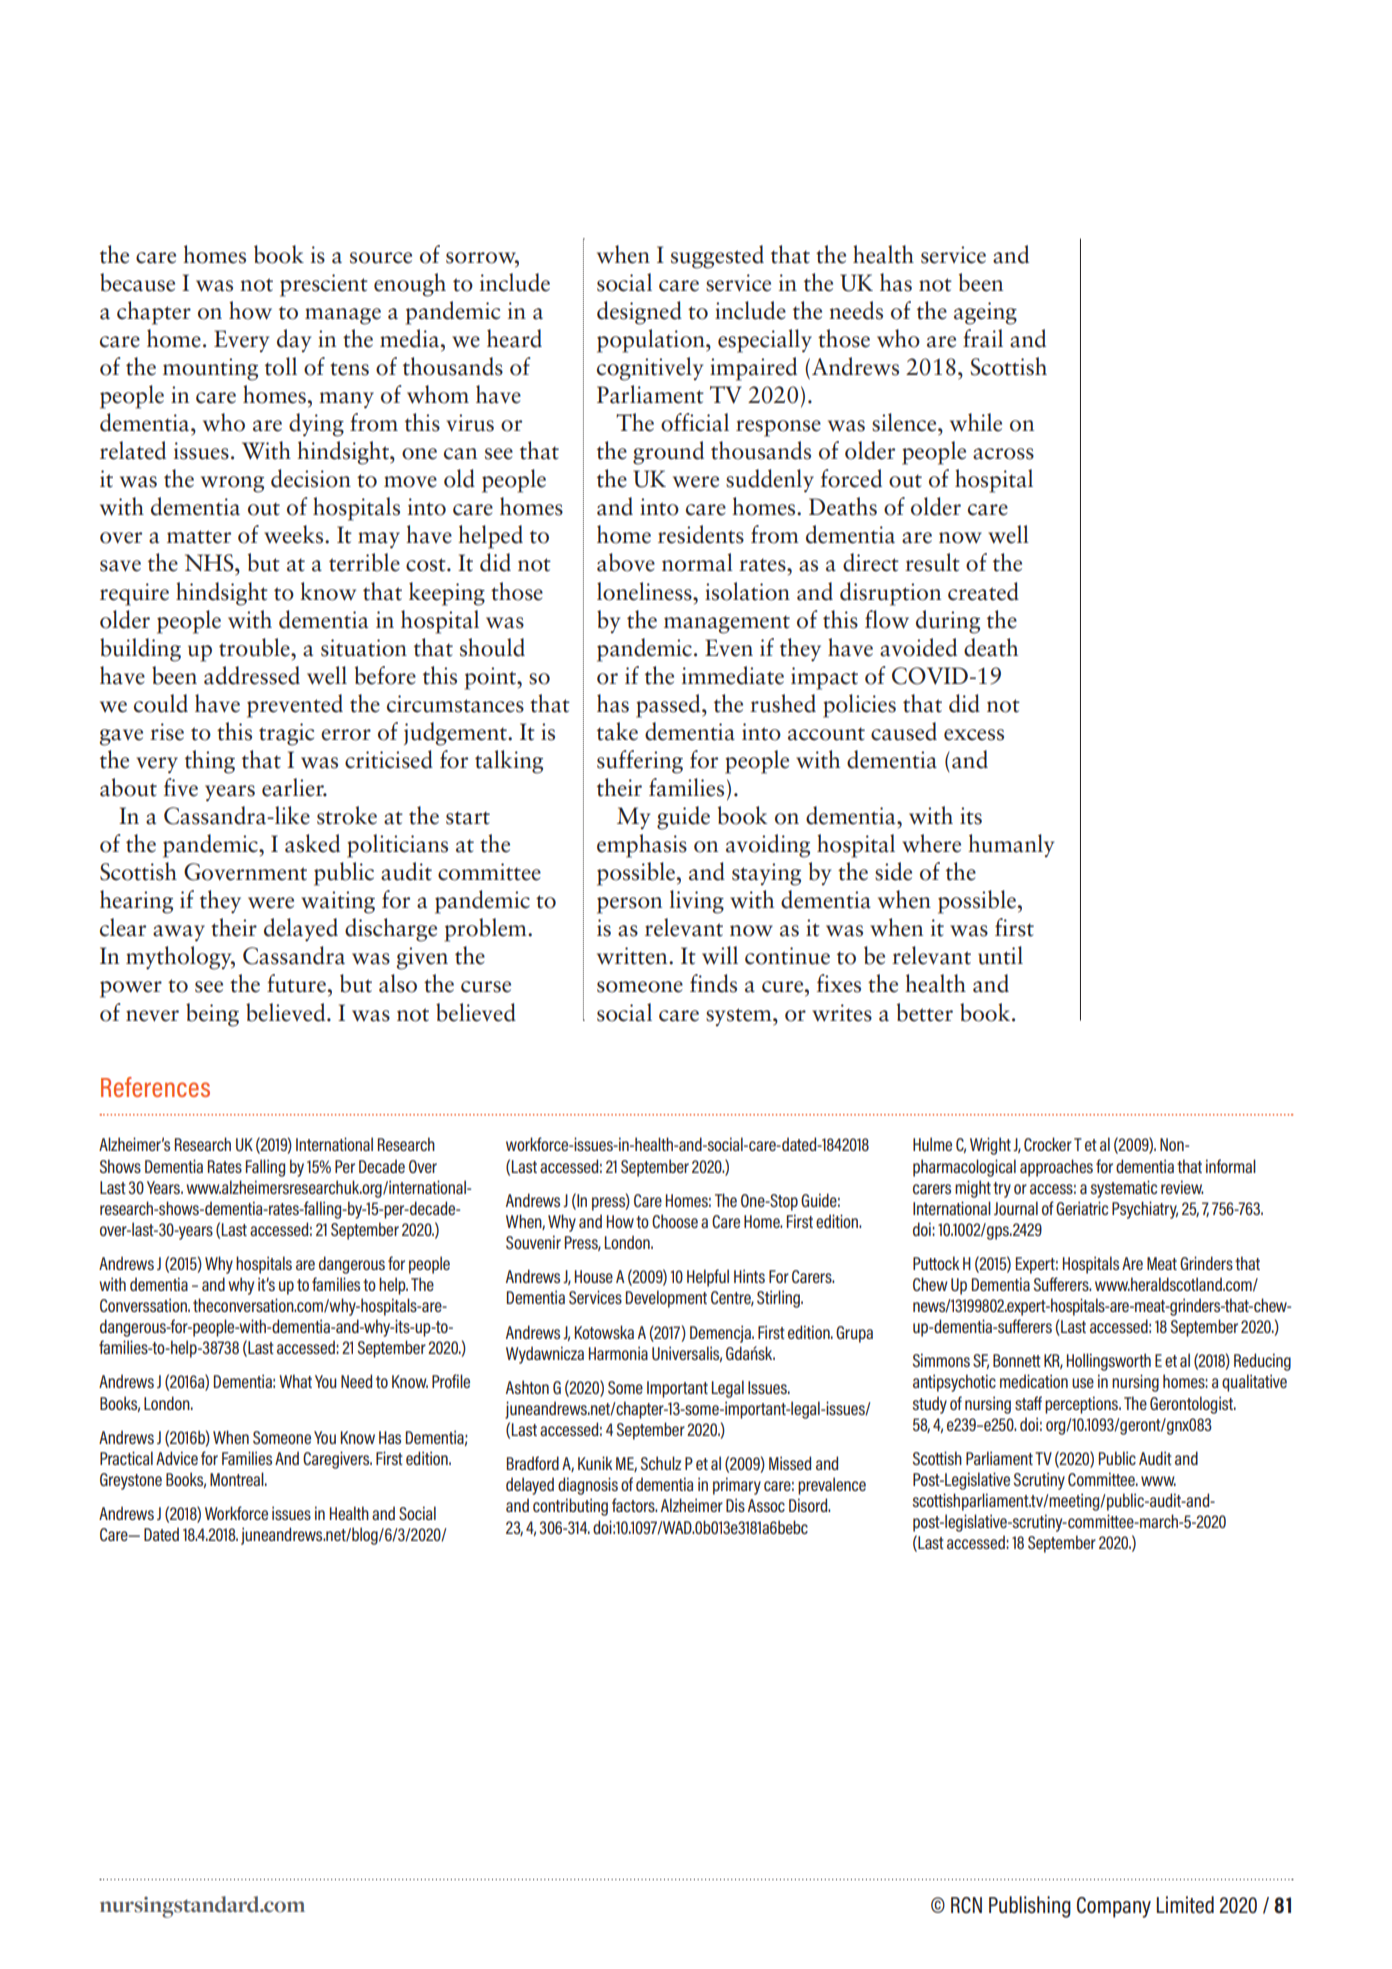 The width and height of the image is (1392, 1969). I want to click on RCN, so click(966, 1905).
